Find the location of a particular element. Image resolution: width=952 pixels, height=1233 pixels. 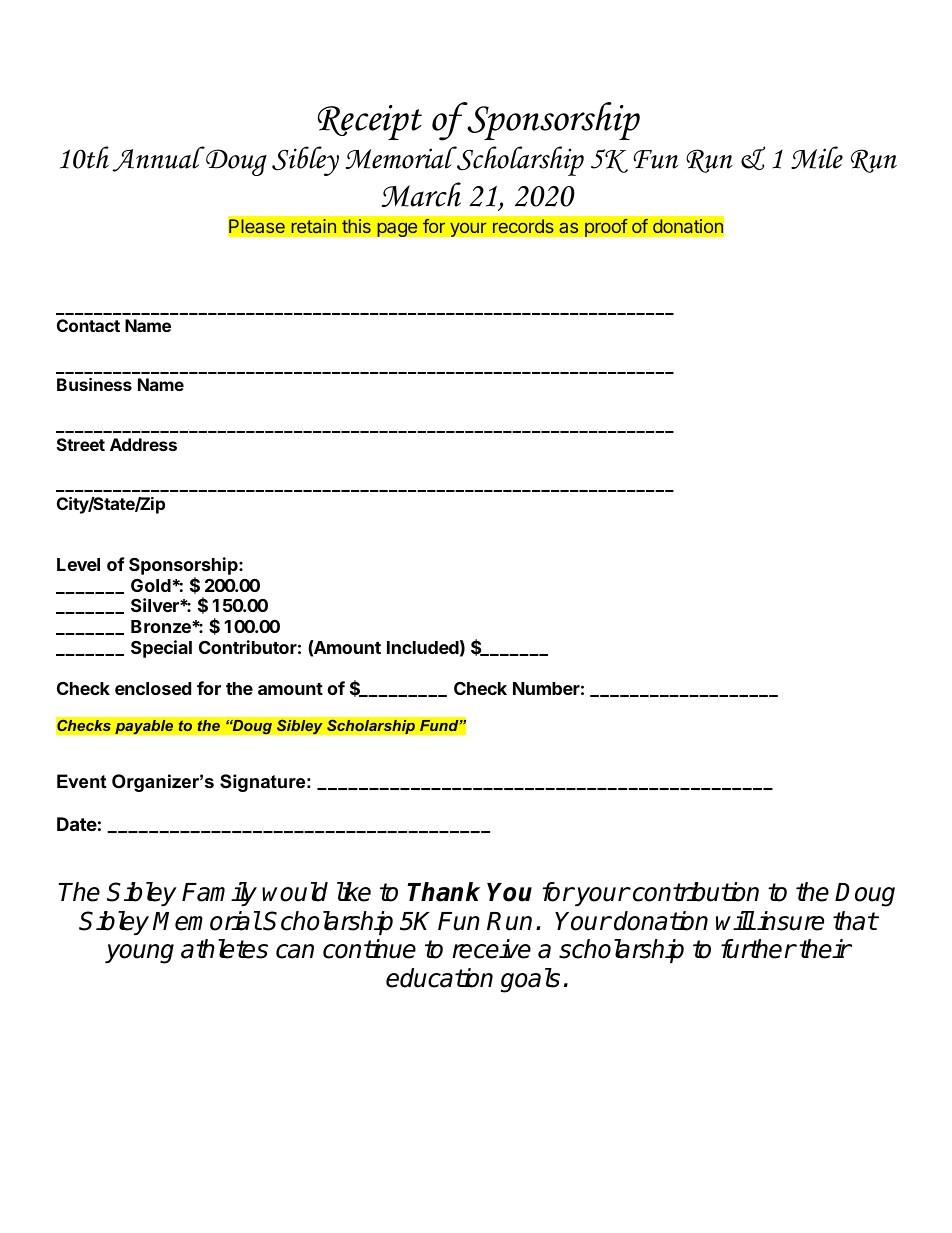

Special is located at coordinates (161, 649).
